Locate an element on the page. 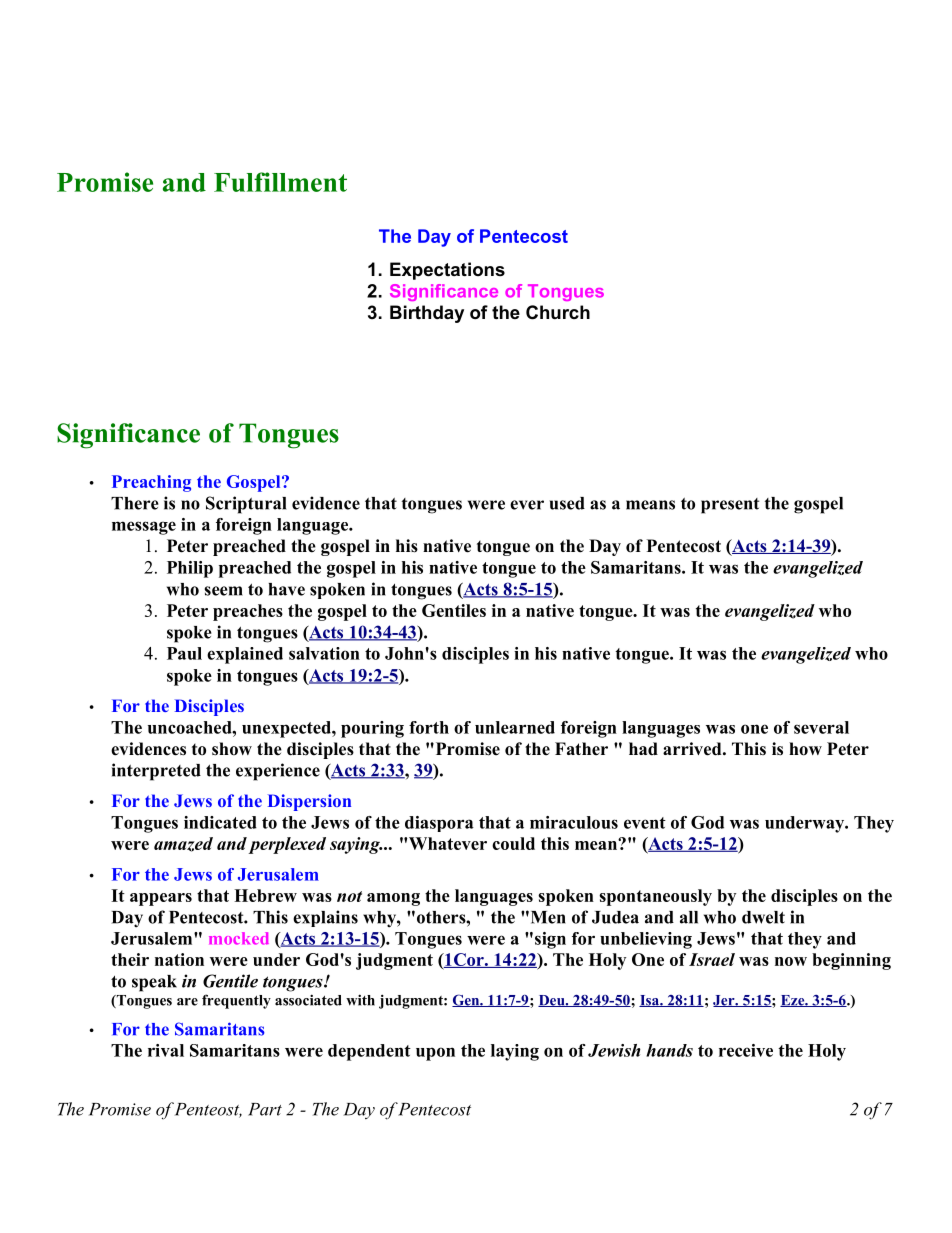 This document has height=1233, width=952. unlearned is located at coordinates (515, 727).
